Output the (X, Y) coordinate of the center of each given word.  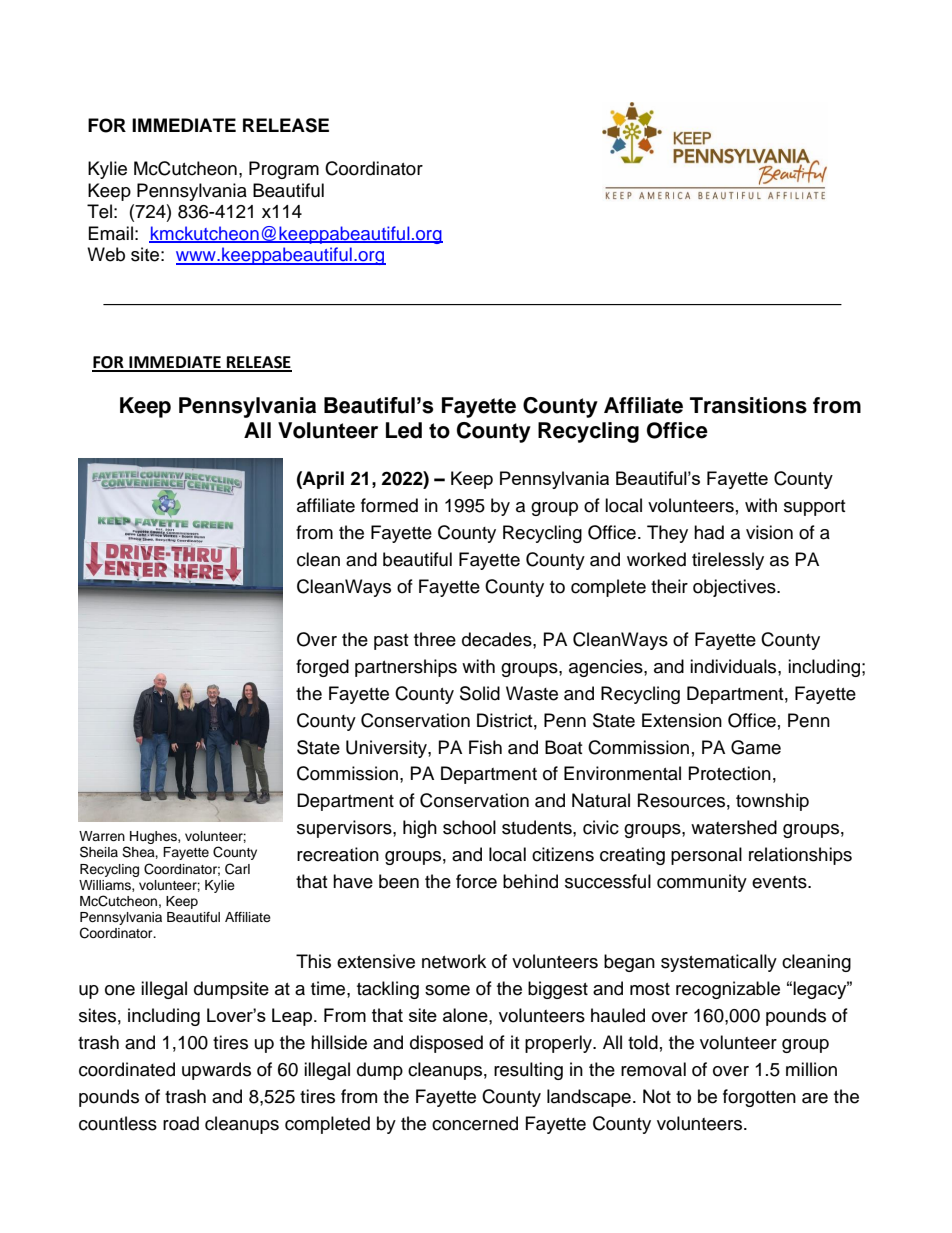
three (435, 639)
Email (111, 233)
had (709, 532)
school (469, 827)
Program (284, 170)
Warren (102, 836)
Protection (730, 773)
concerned (475, 1123)
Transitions (748, 405)
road (181, 1123)
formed (389, 505)
